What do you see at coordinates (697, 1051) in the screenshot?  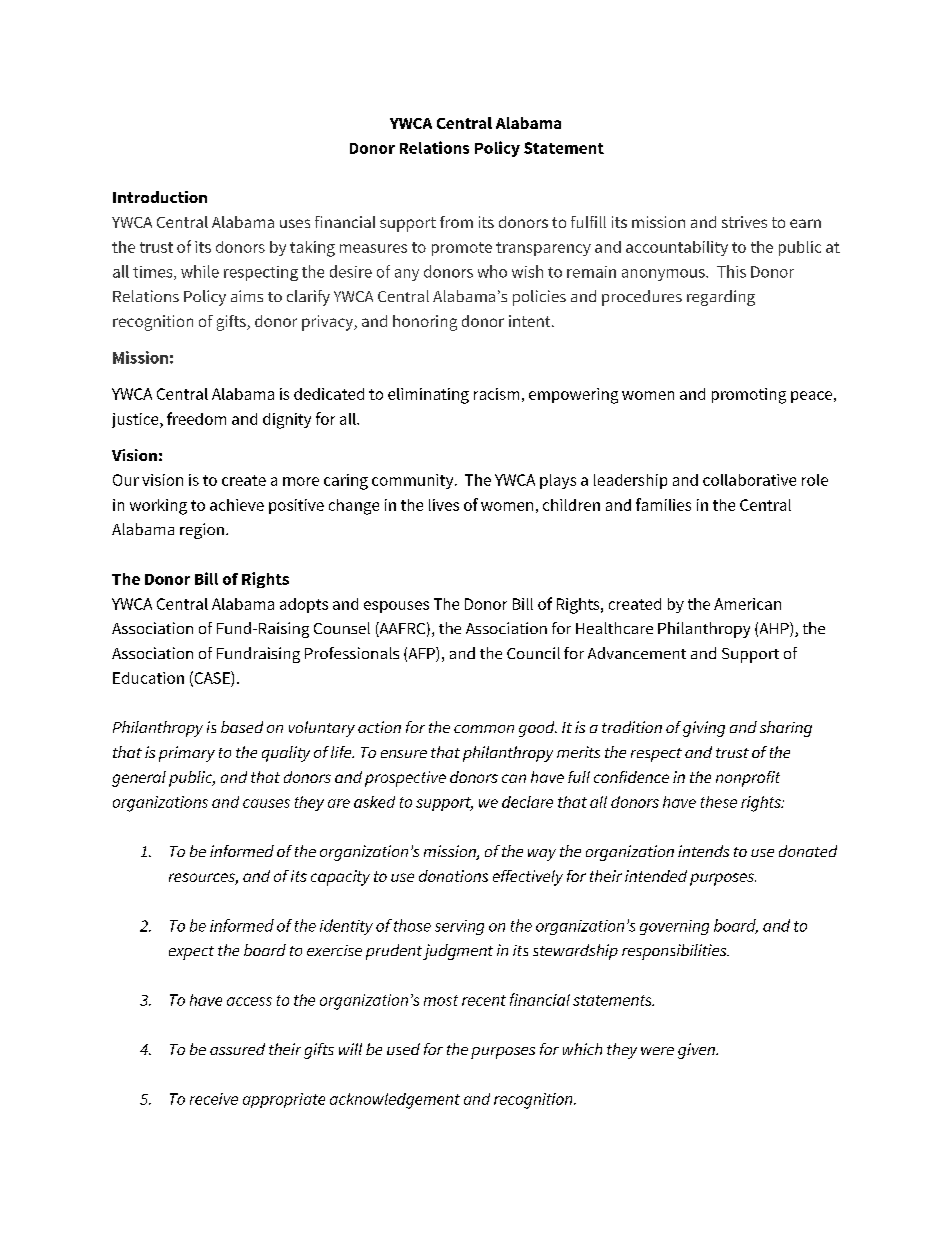 I see `given` at bounding box center [697, 1051].
